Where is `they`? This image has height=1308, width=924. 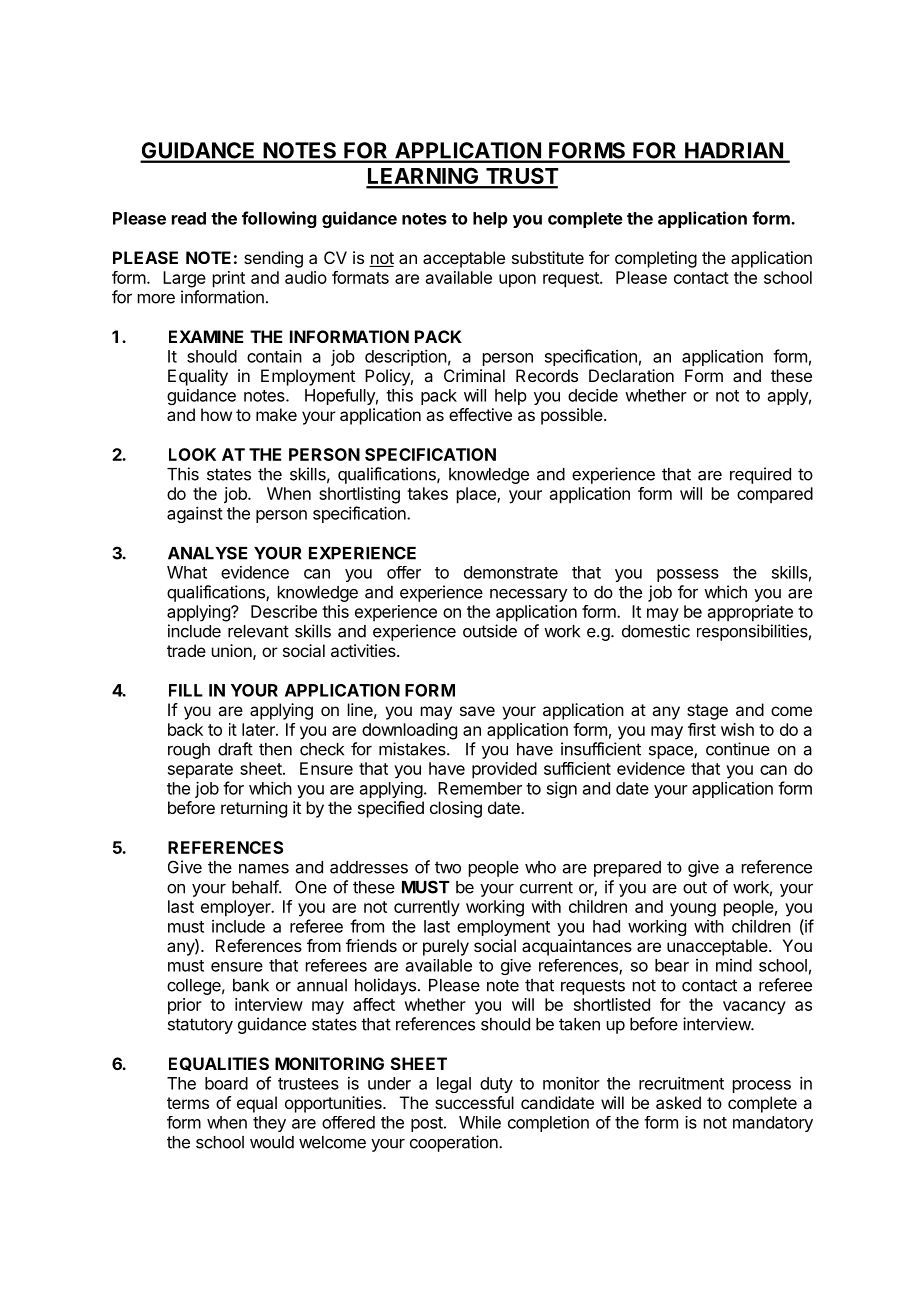 they is located at coordinates (269, 1124).
